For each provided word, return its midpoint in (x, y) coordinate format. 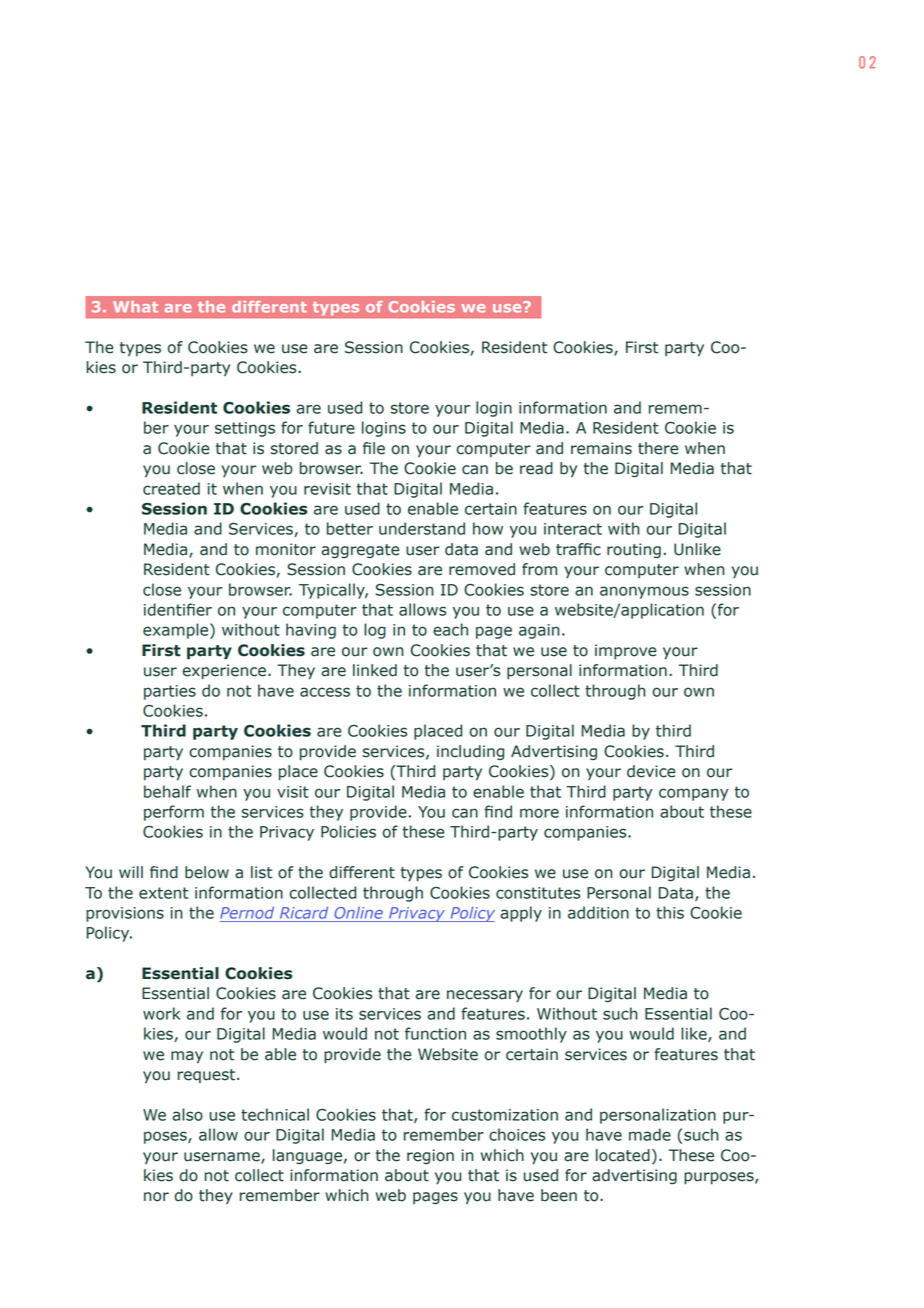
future (331, 427)
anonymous (644, 592)
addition (598, 912)
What (135, 307)
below (207, 872)
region (430, 1156)
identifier (178, 609)
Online (358, 913)
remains (601, 448)
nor (156, 1197)
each (450, 629)
